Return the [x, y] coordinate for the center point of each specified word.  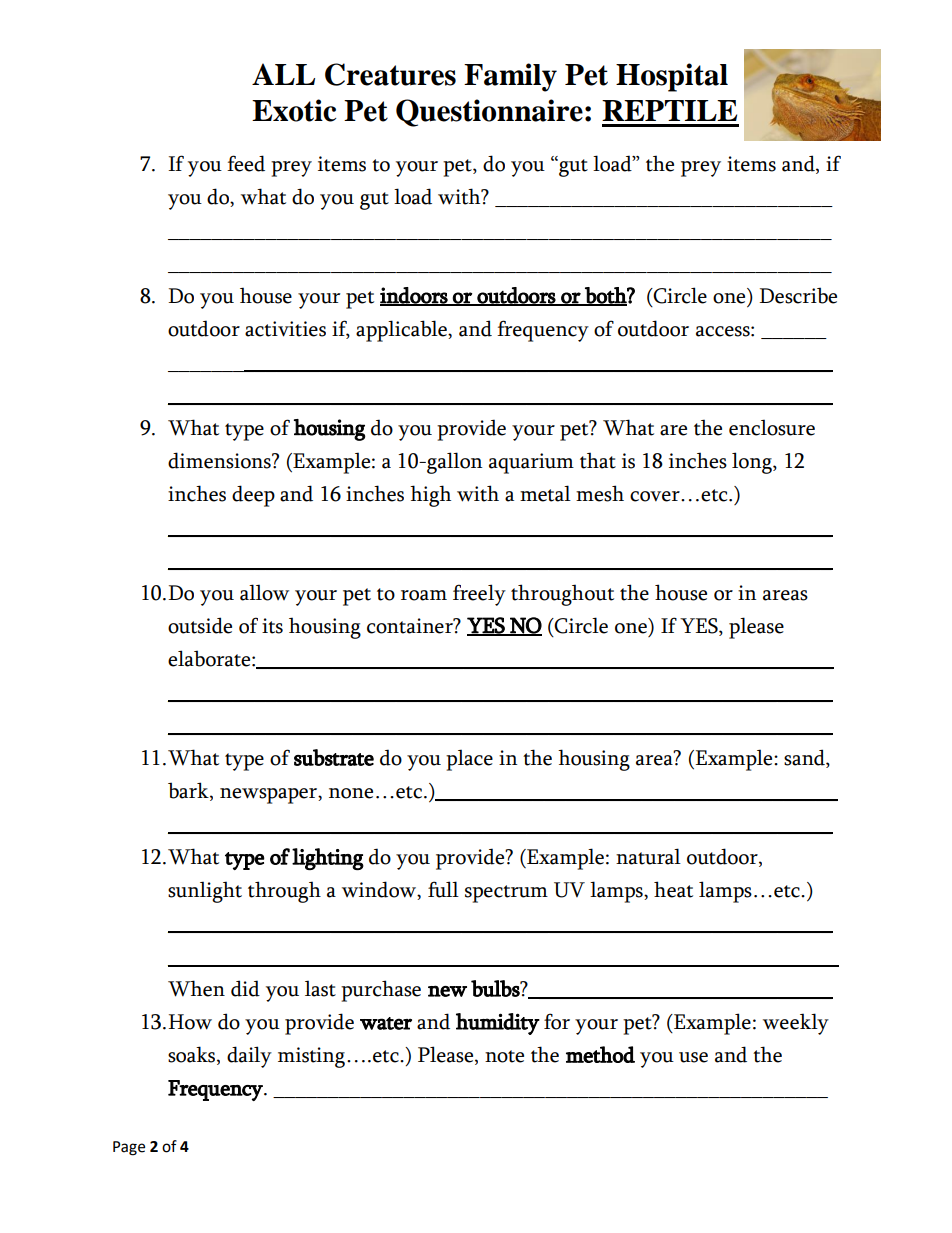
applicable [402, 331]
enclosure [772, 427]
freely [479, 595]
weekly [796, 1024]
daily [249, 1057]
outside [200, 625]
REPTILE [669, 110]
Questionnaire [489, 113]
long [753, 463]
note [504, 1056]
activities [285, 329]
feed [246, 163]
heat [673, 889]
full [443, 889]
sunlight [205, 892]
